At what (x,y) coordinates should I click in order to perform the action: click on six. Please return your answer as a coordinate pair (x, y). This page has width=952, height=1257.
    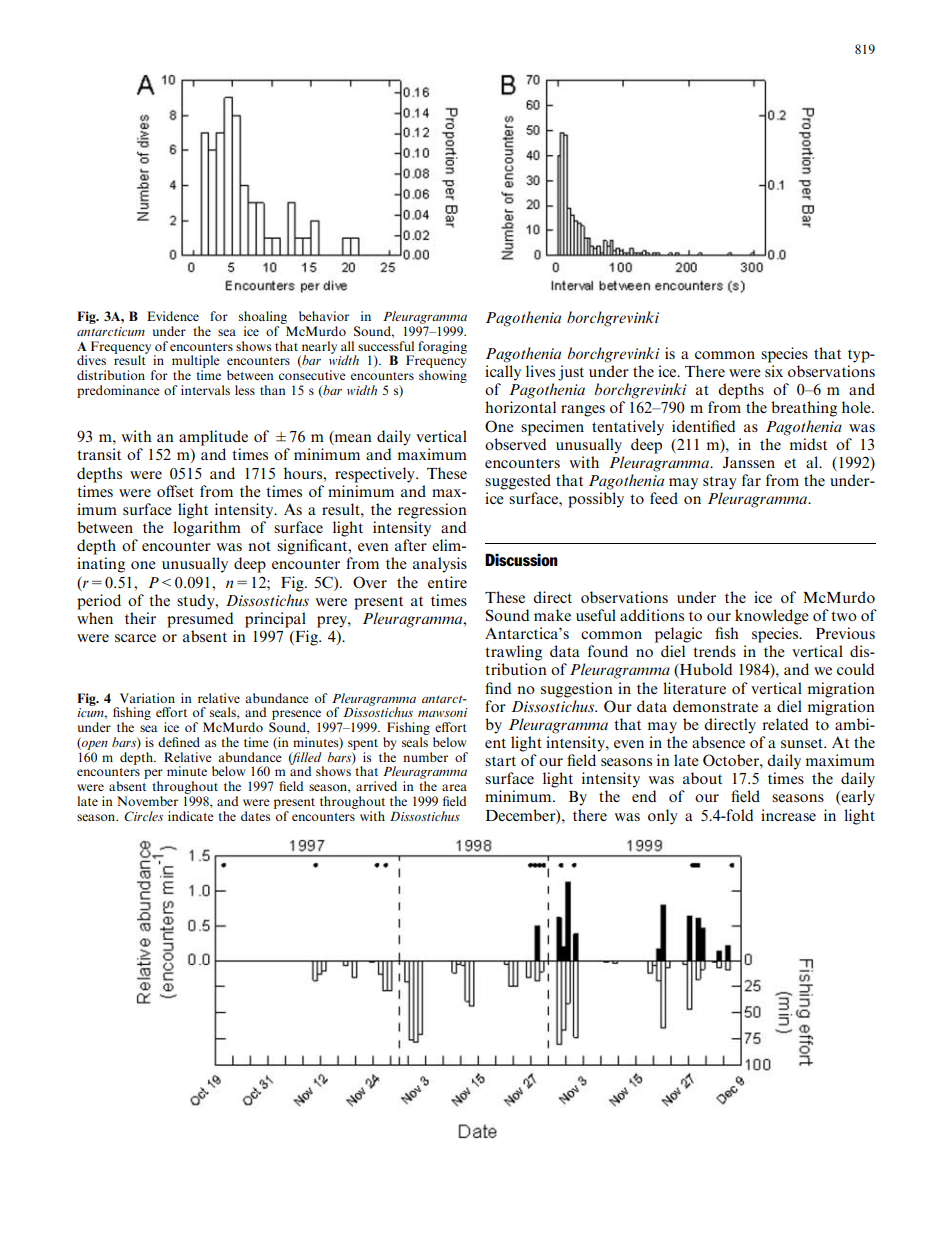
    Looking at the image, I should click on (774, 371).
